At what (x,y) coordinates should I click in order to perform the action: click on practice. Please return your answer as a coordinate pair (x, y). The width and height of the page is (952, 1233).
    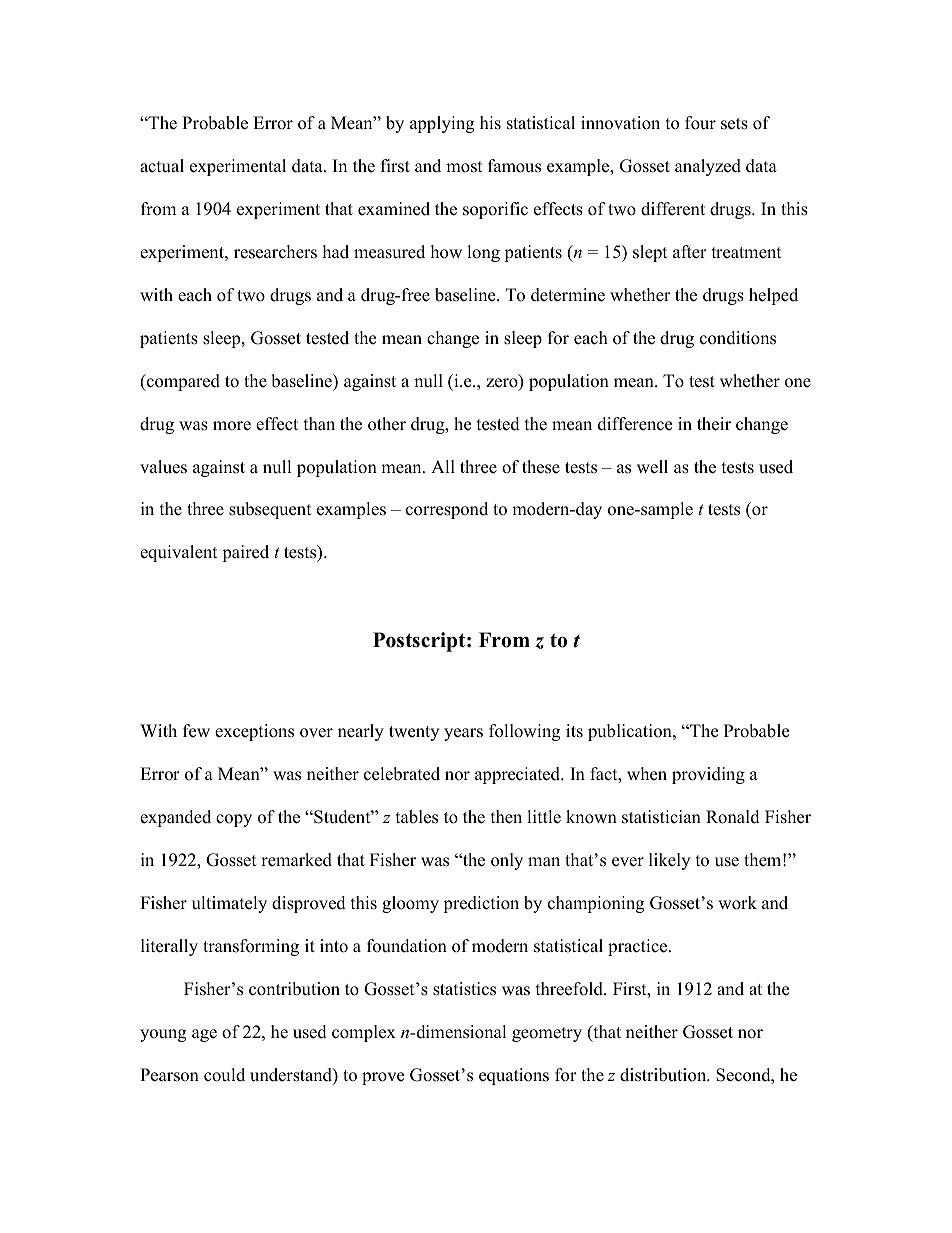
    Looking at the image, I should click on (639, 947).
